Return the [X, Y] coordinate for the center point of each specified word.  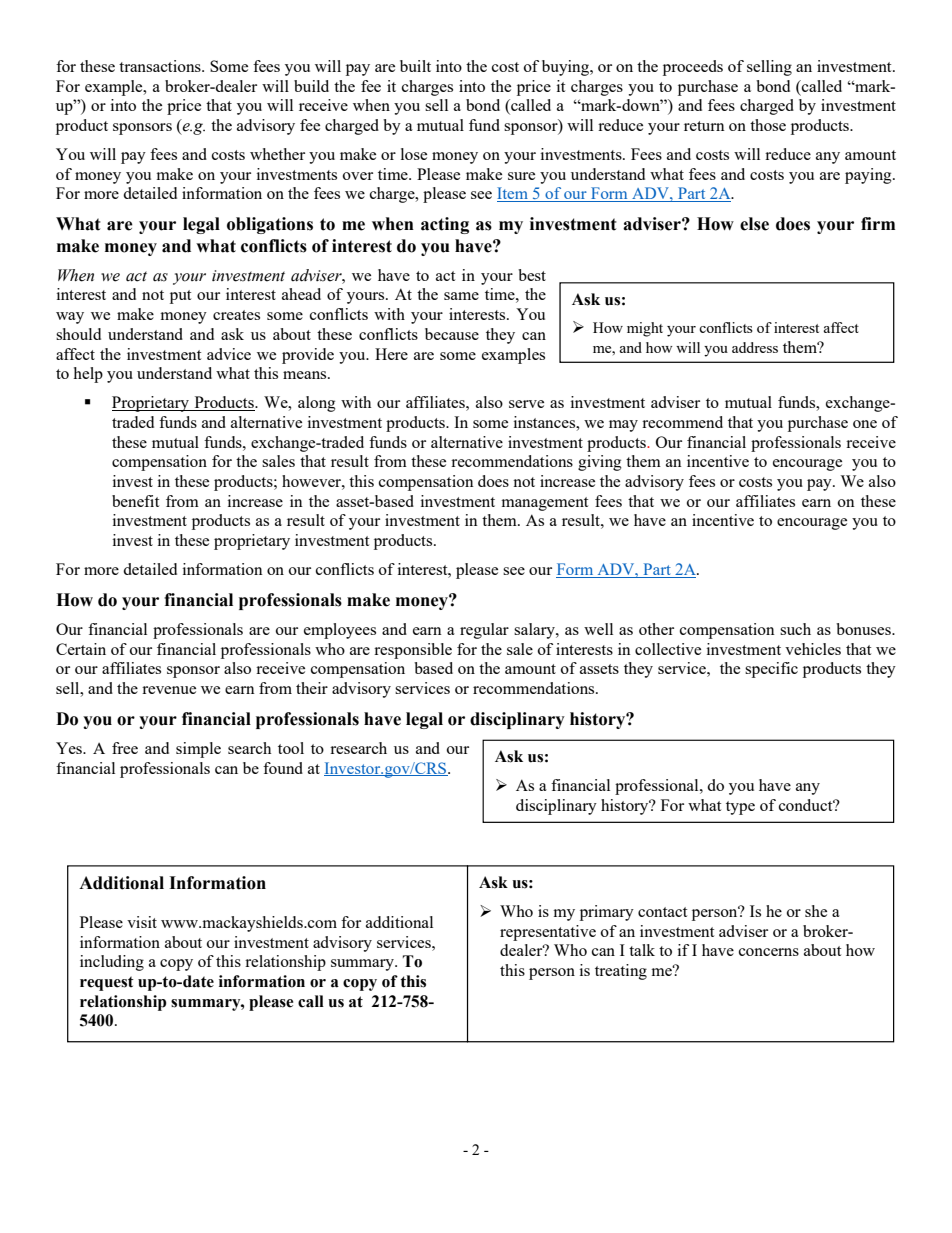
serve [526, 404]
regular [484, 631]
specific [771, 670]
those [768, 125]
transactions [161, 66]
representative [548, 933]
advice [229, 354]
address [755, 347]
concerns [769, 952]
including [112, 963]
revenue [169, 690]
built [415, 66]
